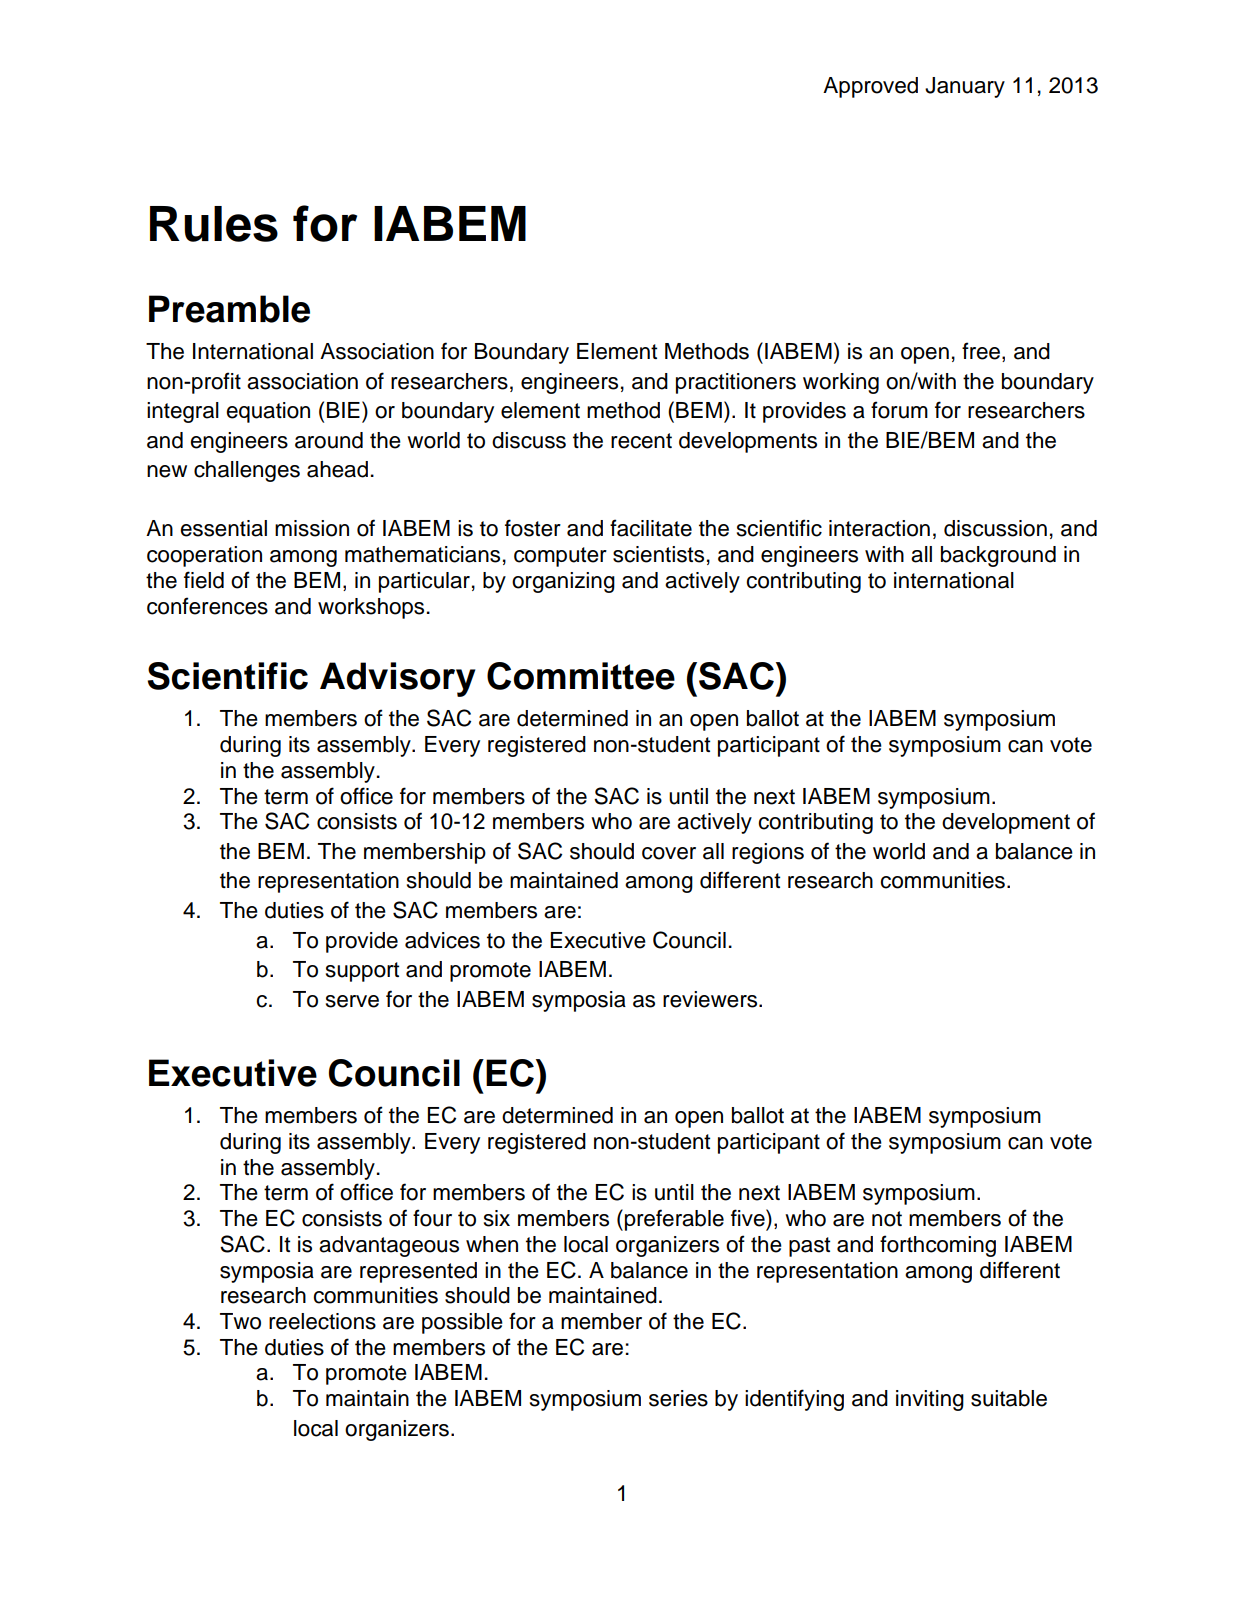 This page has height=1611, width=1245. Describe the element at coordinates (768, 853) in the page. I see `regions` at that location.
